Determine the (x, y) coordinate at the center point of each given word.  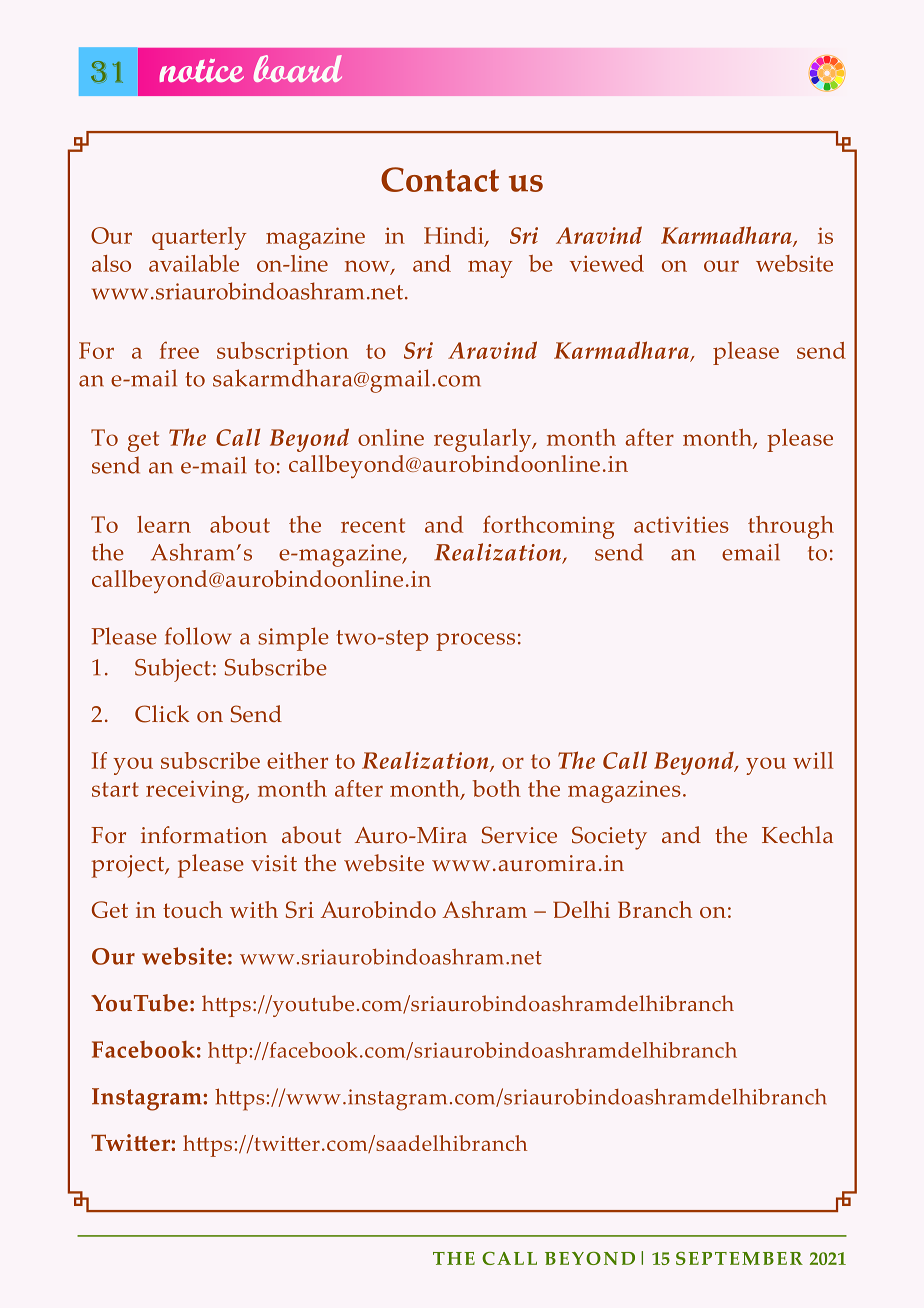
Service (519, 835)
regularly (484, 440)
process (475, 642)
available (194, 263)
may (490, 269)
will (813, 760)
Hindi (455, 237)
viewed (607, 263)
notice (202, 70)
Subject (173, 670)
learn (164, 524)
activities (681, 524)
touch (193, 909)
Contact (440, 179)
